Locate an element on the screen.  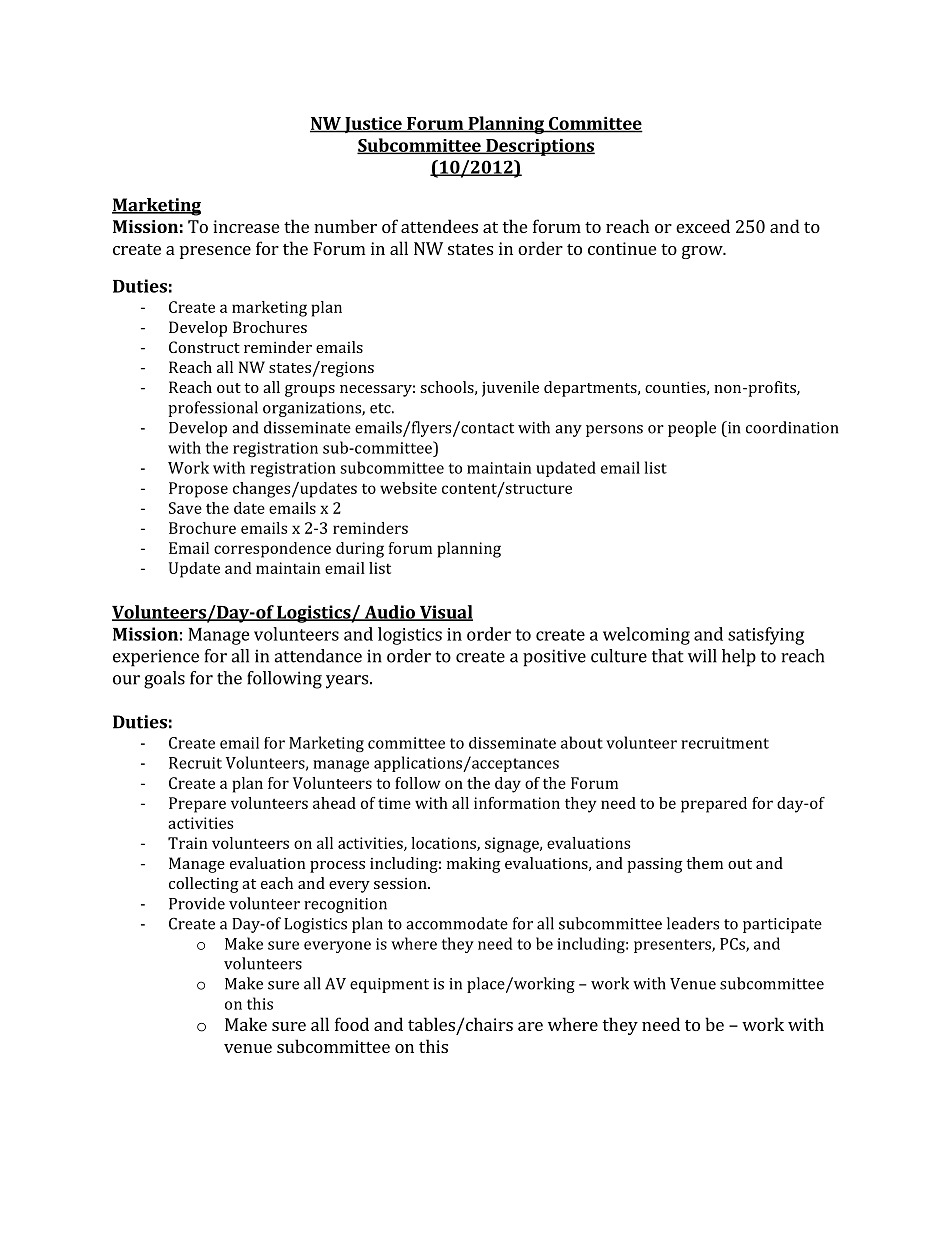
Descriptions is located at coordinates (539, 147).
